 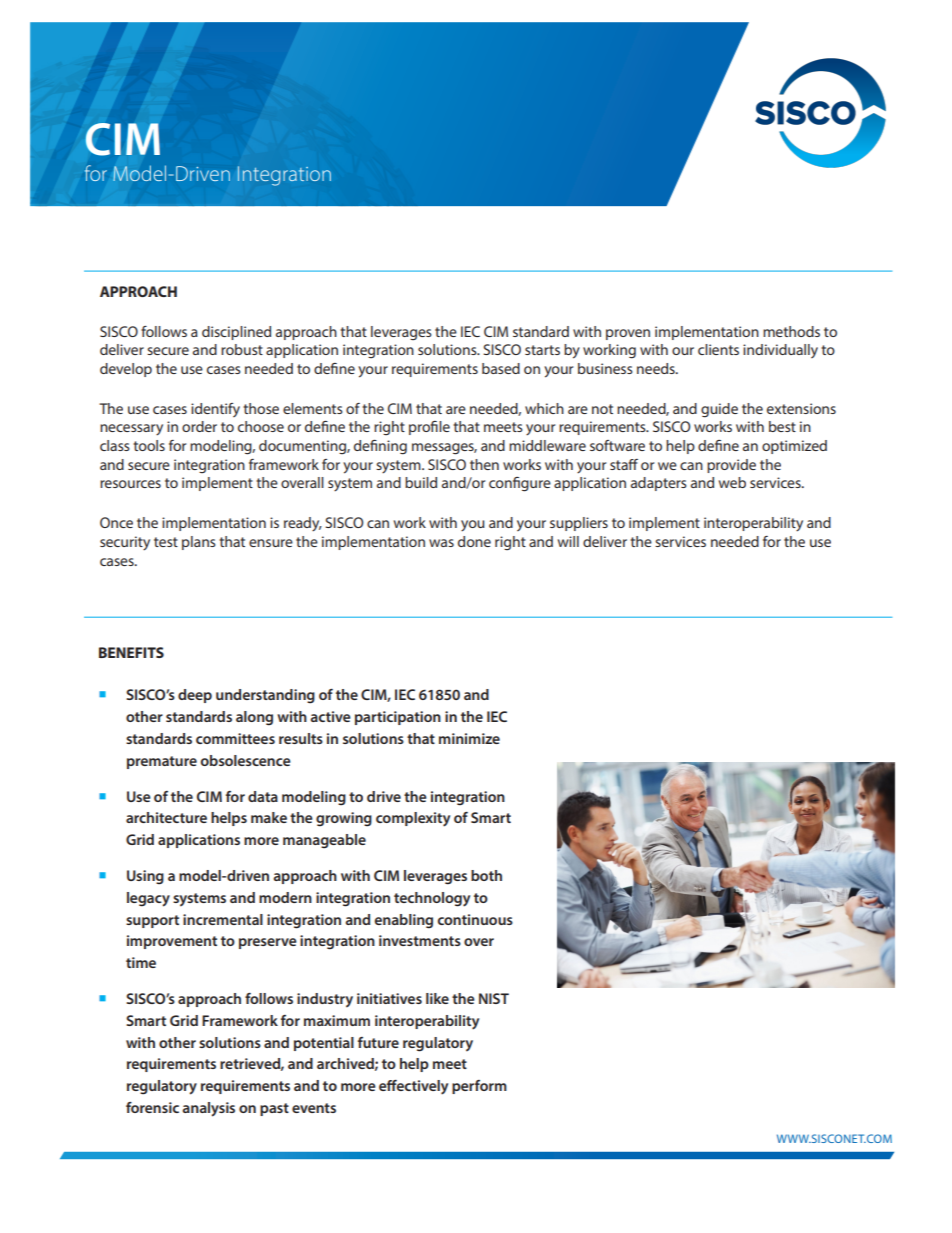 I want to click on deep, so click(x=195, y=696).
